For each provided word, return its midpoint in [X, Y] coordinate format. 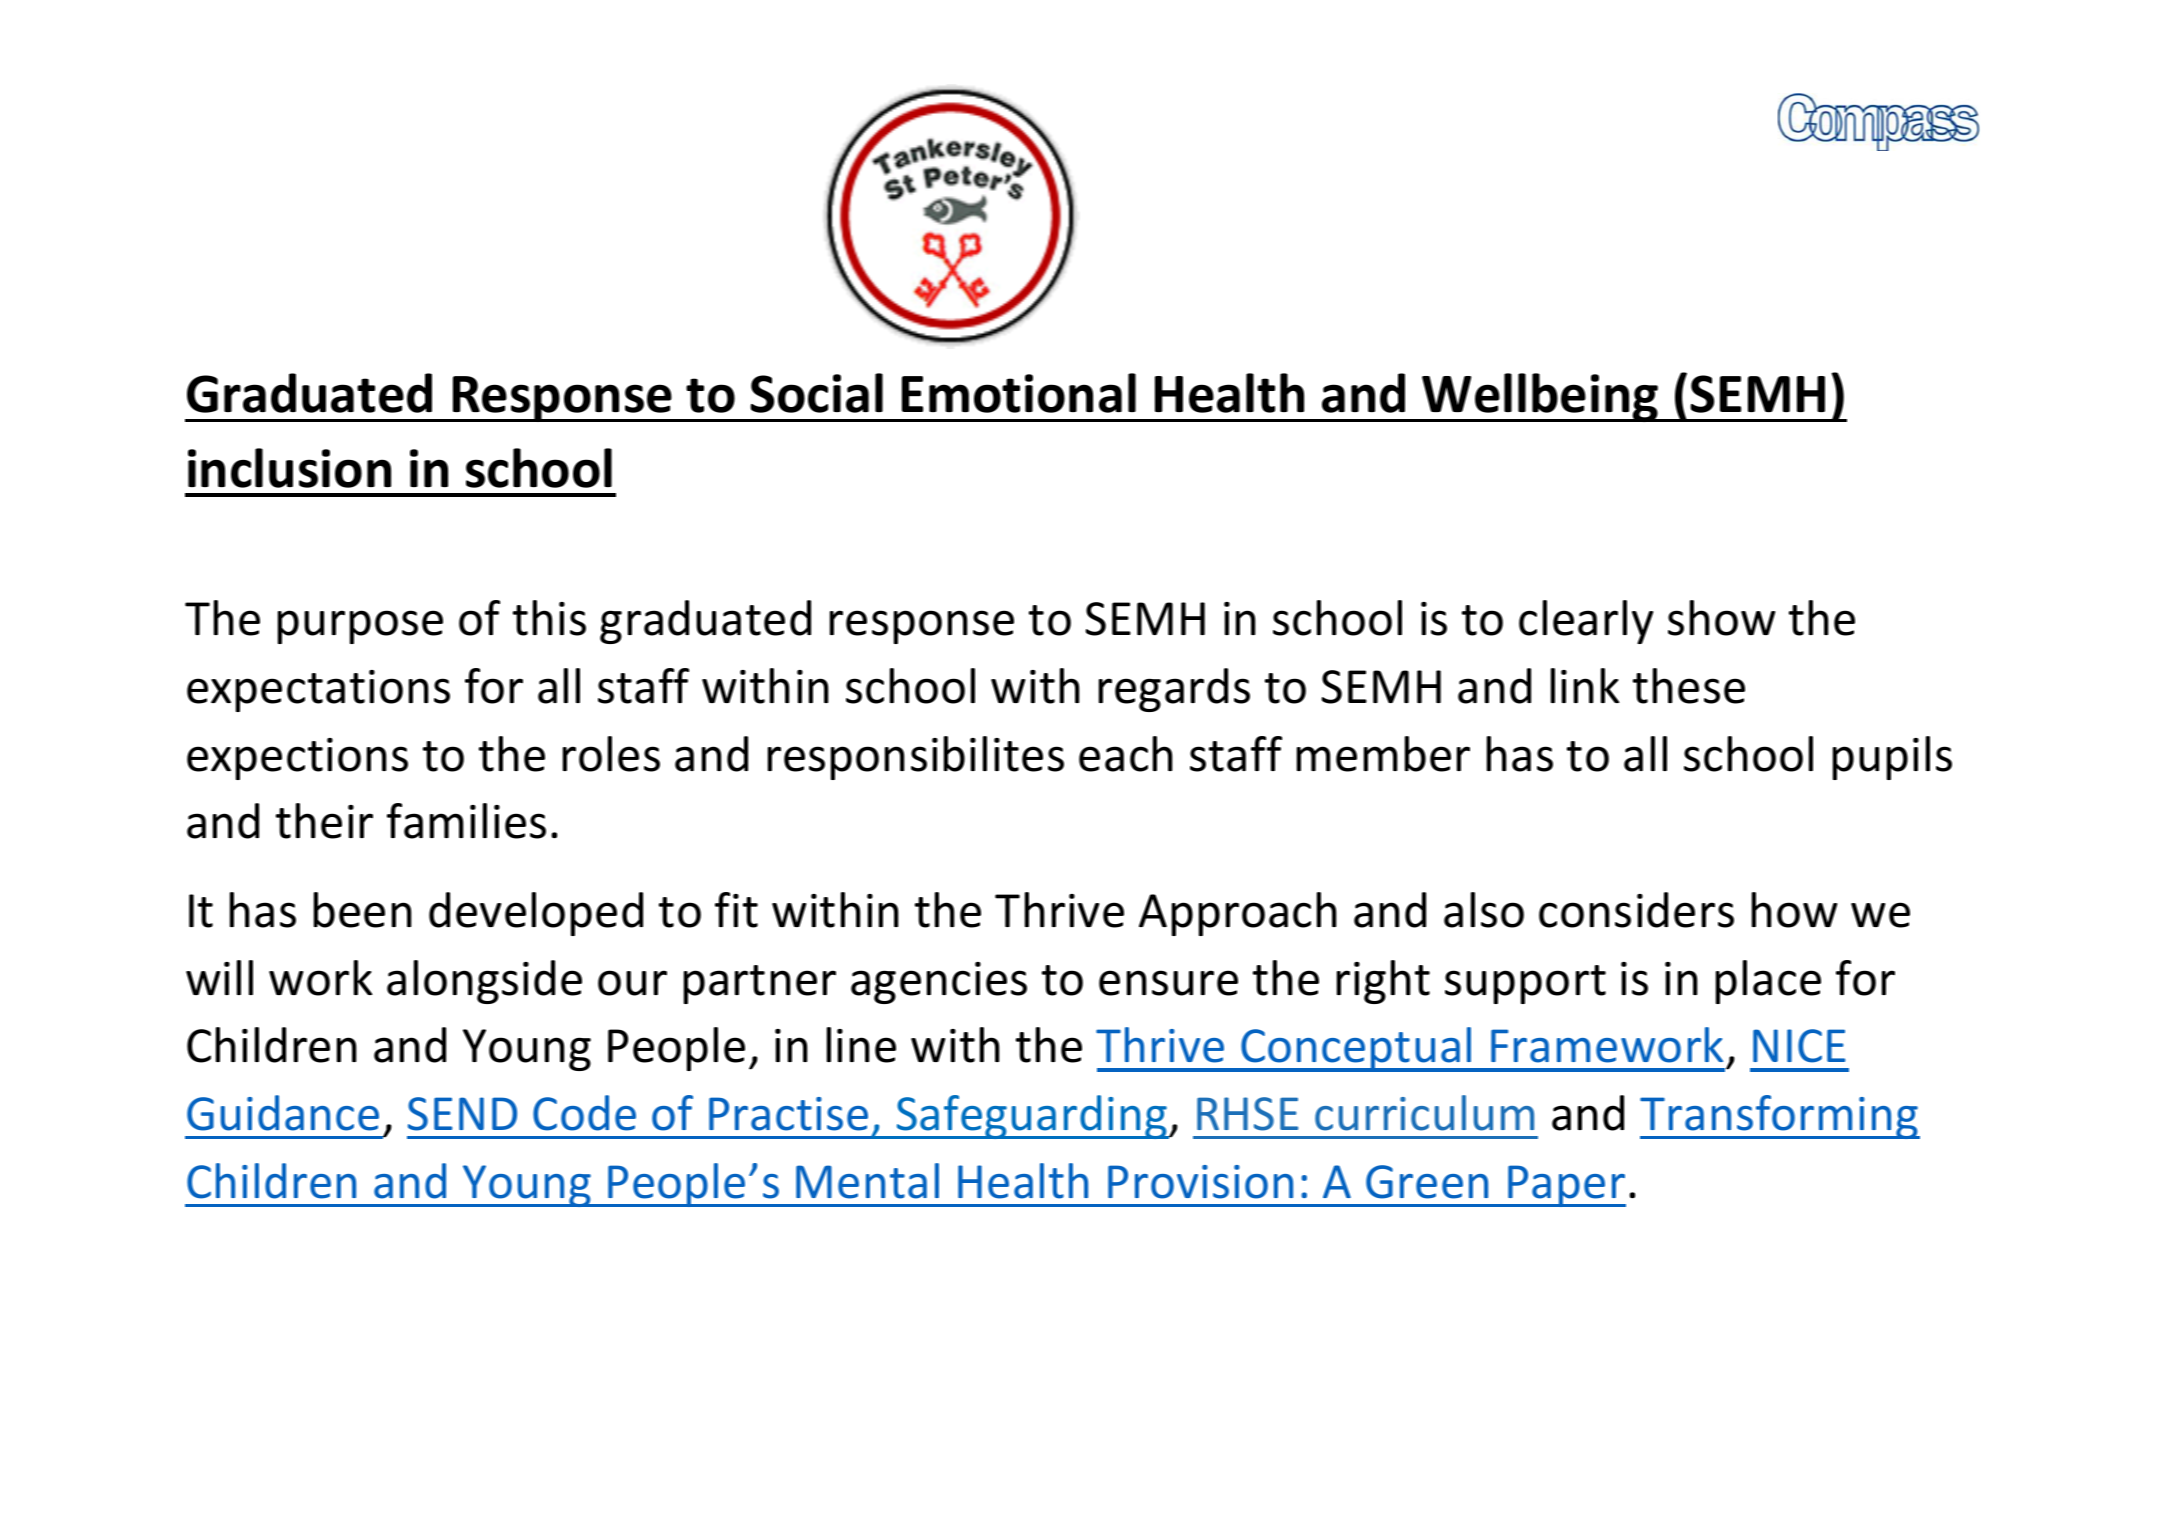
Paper [1566, 1186]
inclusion [289, 468]
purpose [360, 627]
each [1126, 754]
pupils [1892, 758]
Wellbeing [1541, 397]
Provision [1200, 1182]
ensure [1168, 983]
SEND [462, 1114]
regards [1174, 690]
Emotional [1019, 393]
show [1722, 618]
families [466, 821]
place [1768, 982]
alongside [484, 982]
